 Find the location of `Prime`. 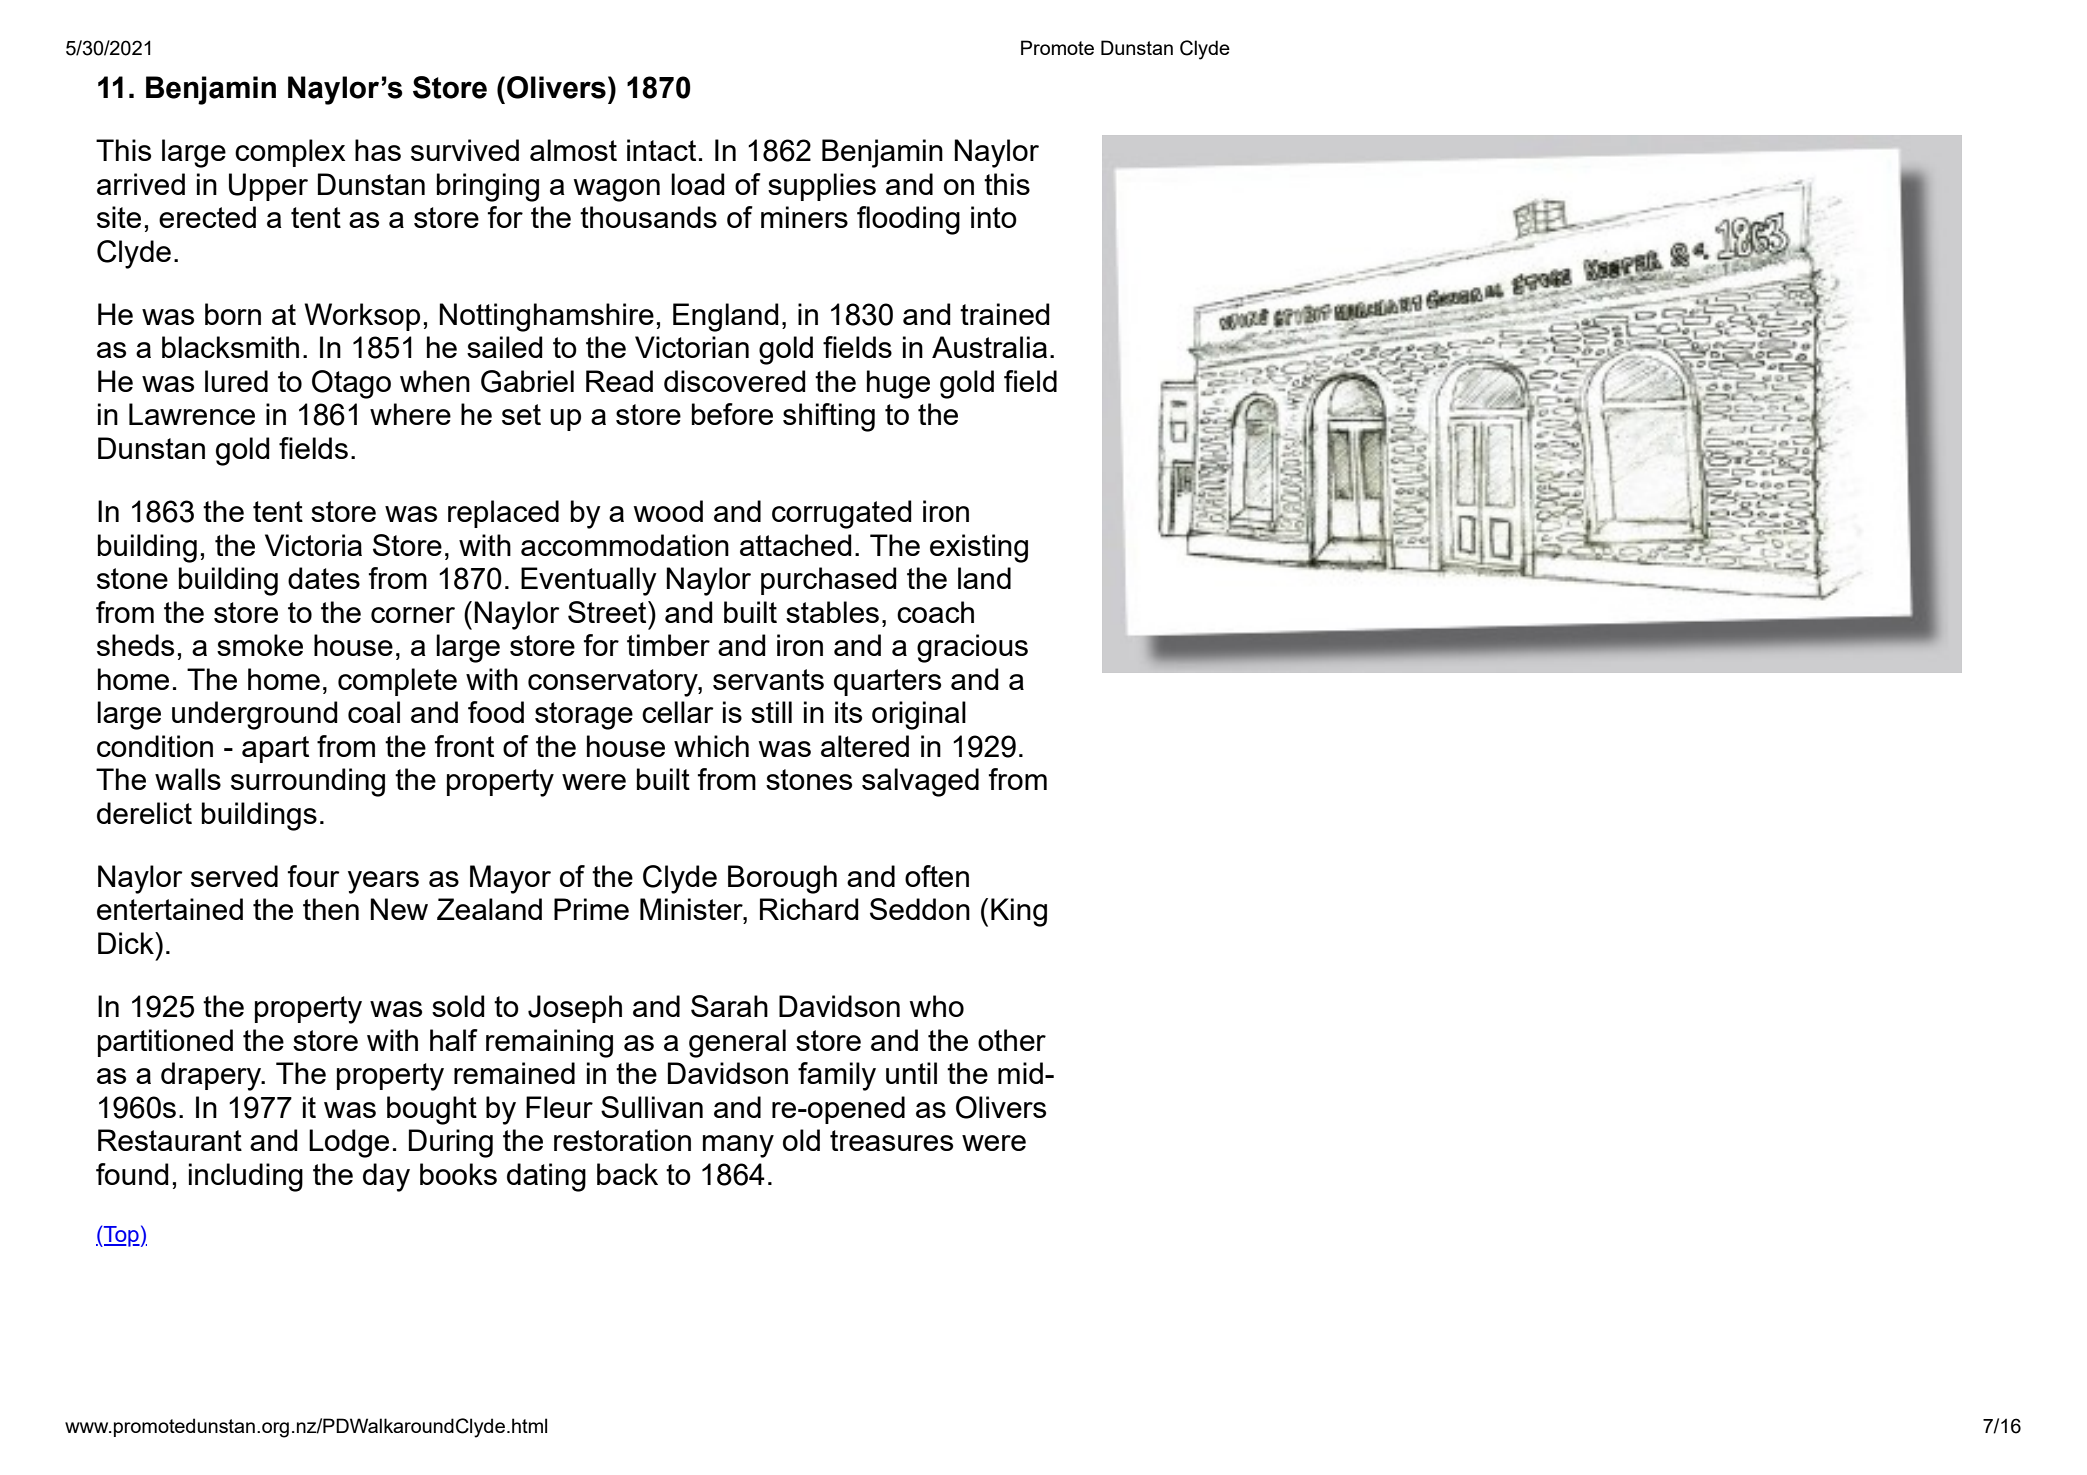

Prime is located at coordinates (591, 909).
